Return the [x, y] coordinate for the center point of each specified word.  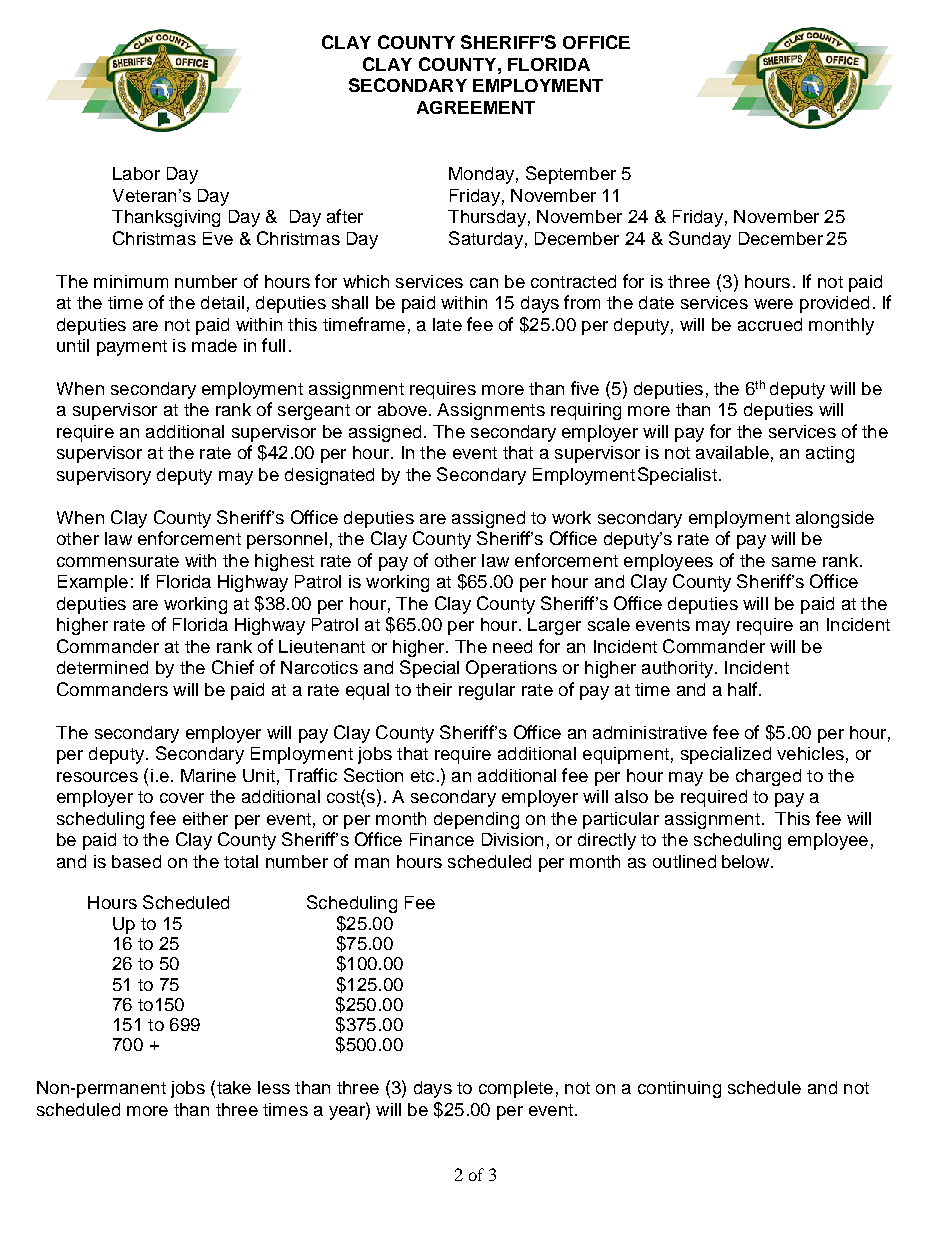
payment [132, 348]
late [447, 324]
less [274, 1087]
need [512, 646]
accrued [770, 324]
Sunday [700, 240]
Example [93, 583]
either [205, 818]
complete [516, 1089]
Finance [442, 839]
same [794, 562]
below [747, 861]
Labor [136, 173]
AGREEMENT [476, 107]
